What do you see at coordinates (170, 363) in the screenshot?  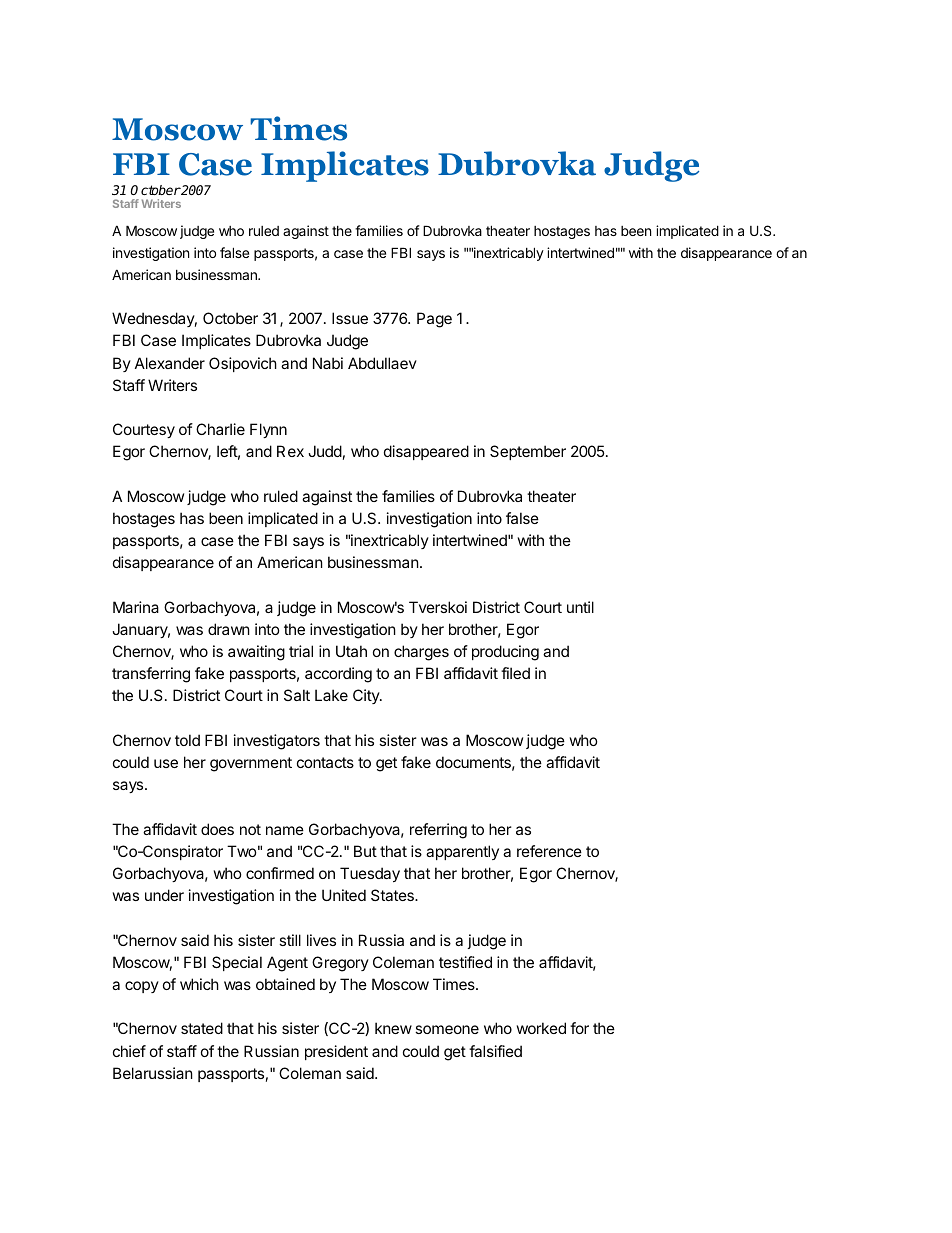 I see `Alexander` at bounding box center [170, 363].
